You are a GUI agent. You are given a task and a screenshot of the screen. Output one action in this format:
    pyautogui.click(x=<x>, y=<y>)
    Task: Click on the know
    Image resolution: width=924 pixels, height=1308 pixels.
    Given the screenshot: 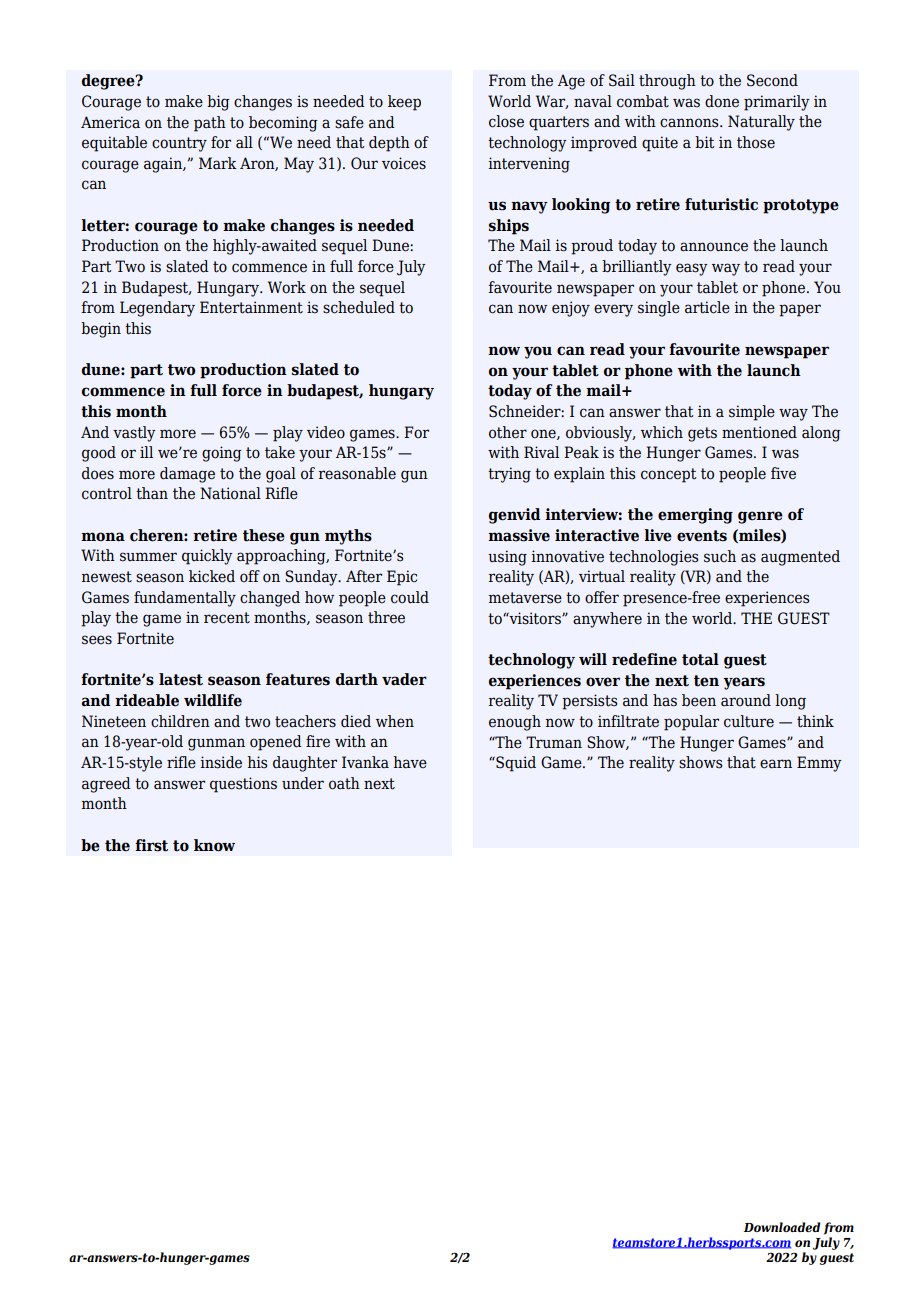 What is the action you would take?
    pyautogui.click(x=214, y=845)
